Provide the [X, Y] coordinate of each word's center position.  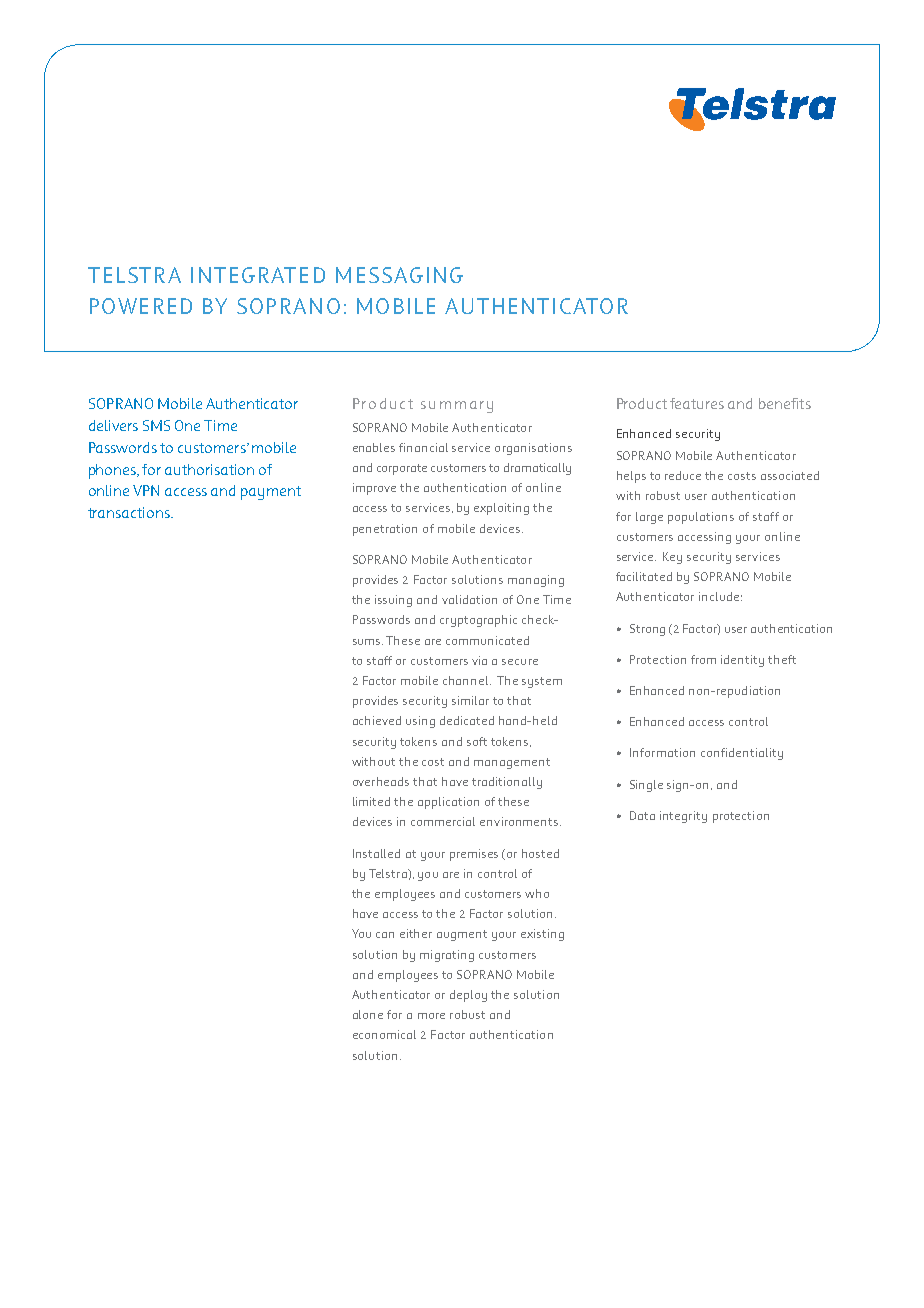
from [703, 659]
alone [368, 1014]
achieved [377, 720]
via [479, 660]
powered [141, 306]
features [697, 403]
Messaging [399, 275]
